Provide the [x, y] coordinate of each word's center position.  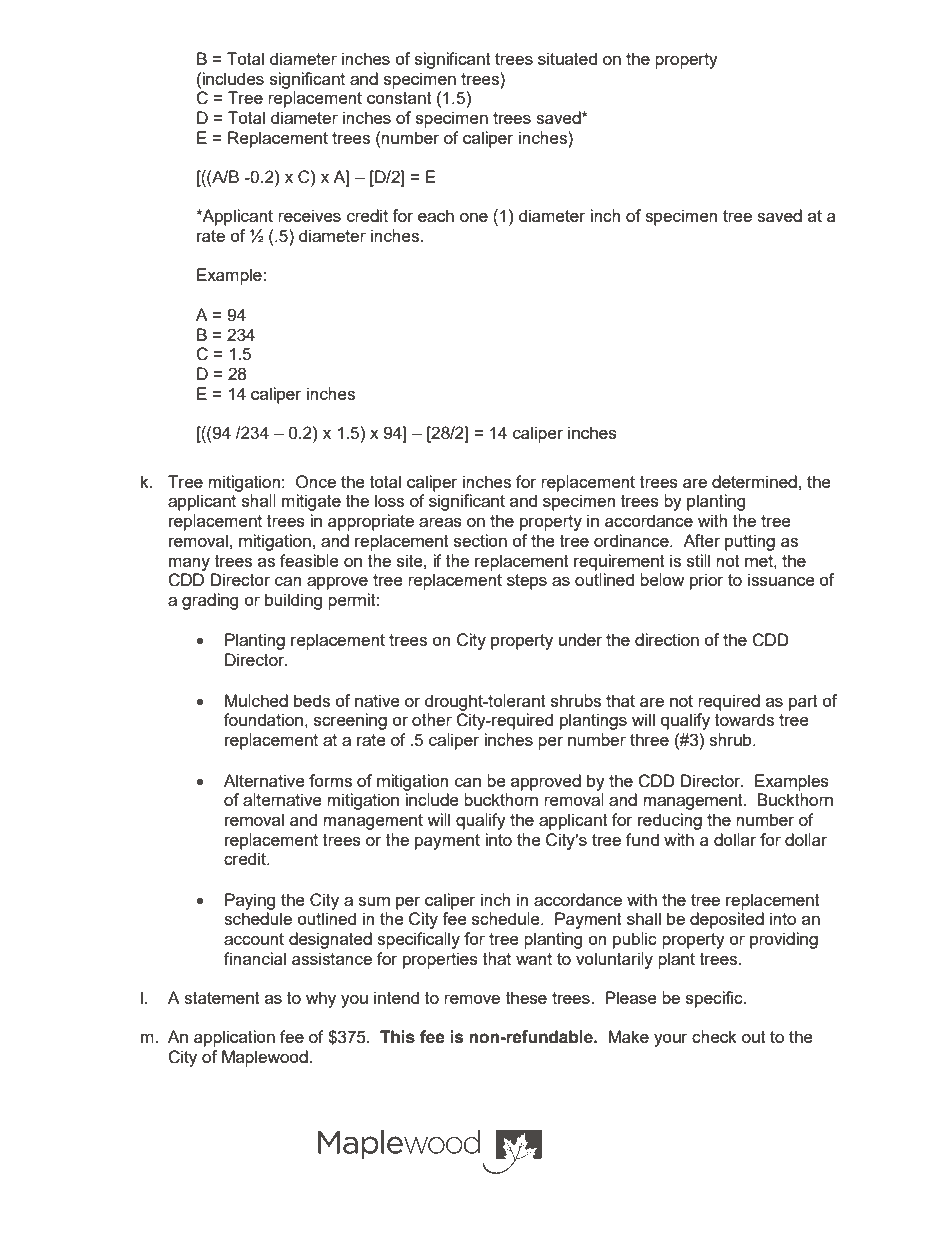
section [480, 540]
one [474, 217]
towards [744, 719]
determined [754, 481]
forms [330, 780]
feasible [309, 560]
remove [472, 999]
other [432, 719]
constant [399, 98]
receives [309, 215]
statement [222, 998]
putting [750, 542]
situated [567, 58]
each [436, 215]
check [714, 1036]
